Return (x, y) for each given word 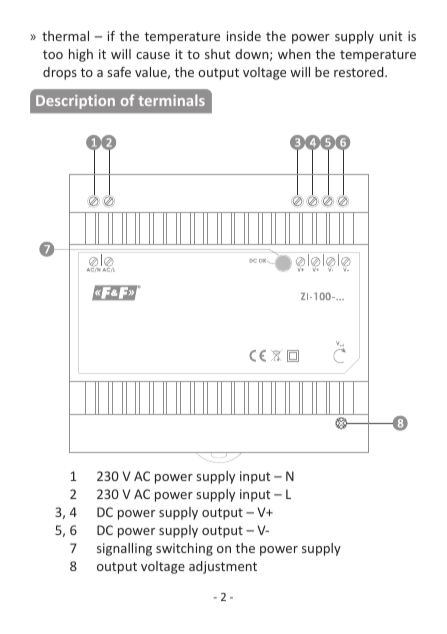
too (53, 54)
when (294, 54)
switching (184, 549)
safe (119, 72)
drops (60, 73)
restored (360, 72)
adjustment (223, 567)
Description (75, 102)
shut (217, 54)
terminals (171, 100)
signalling (124, 549)
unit (391, 36)
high (81, 55)
